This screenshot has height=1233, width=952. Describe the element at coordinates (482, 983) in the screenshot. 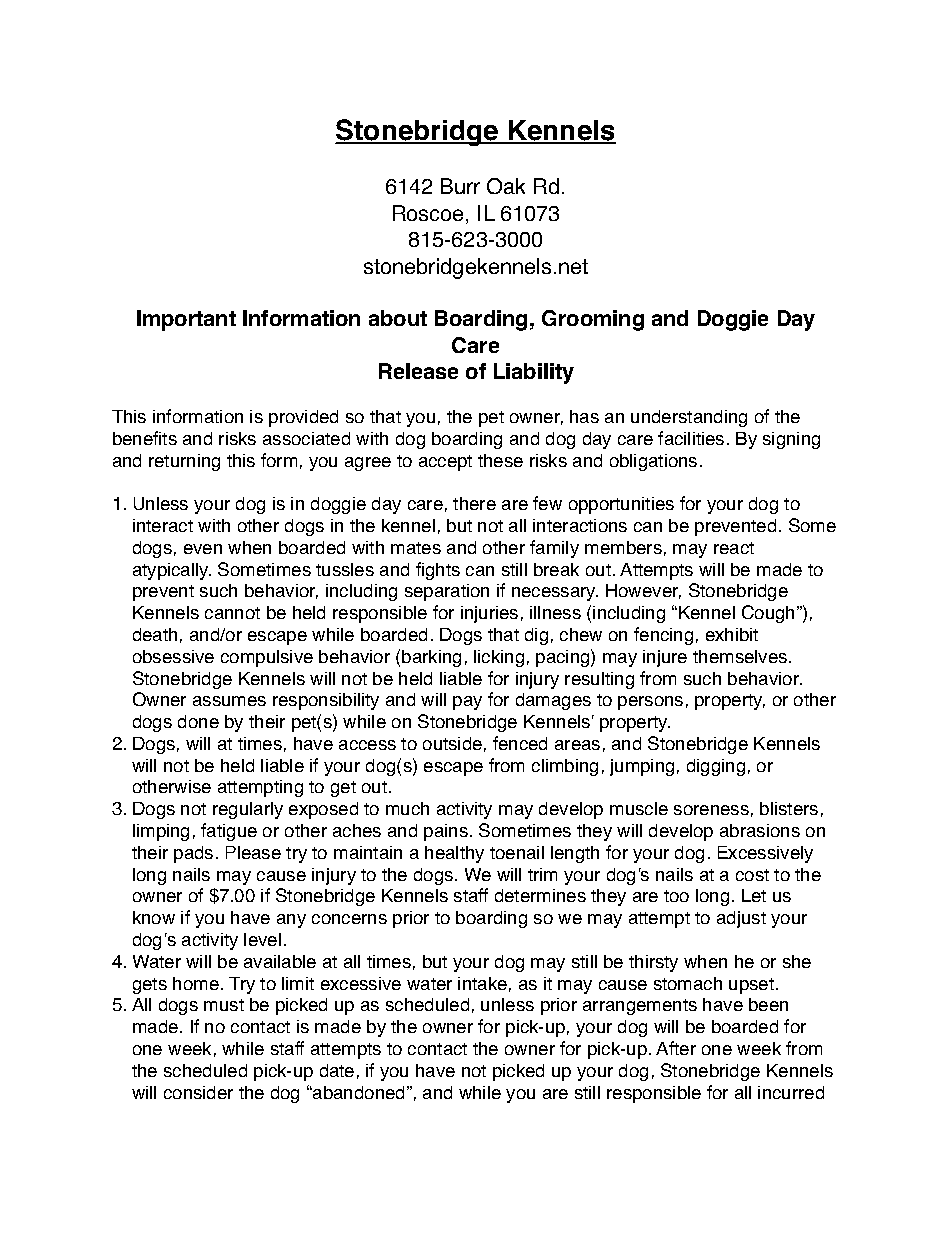

I see `intake` at that location.
